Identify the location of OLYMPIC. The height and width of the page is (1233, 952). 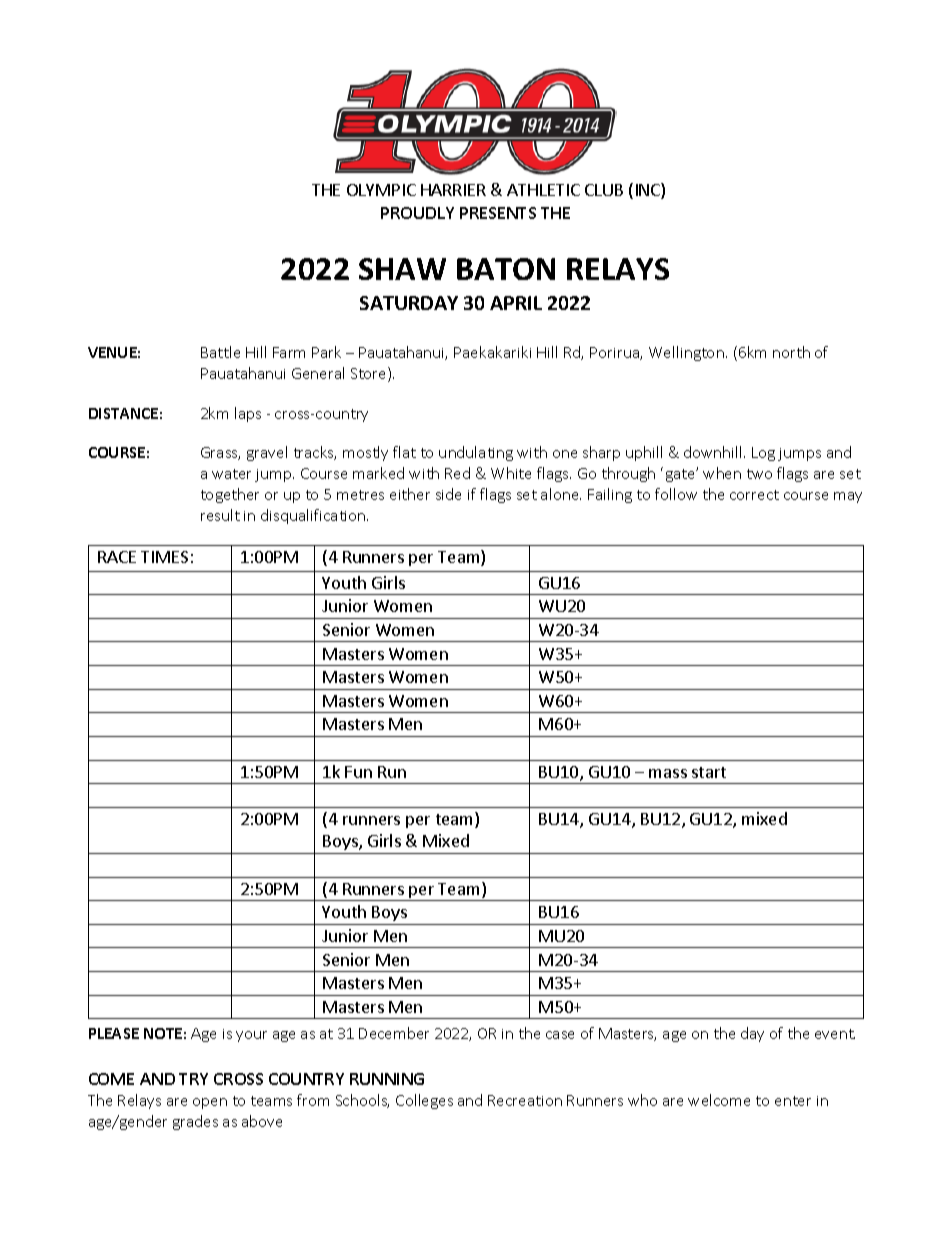
(381, 190).
